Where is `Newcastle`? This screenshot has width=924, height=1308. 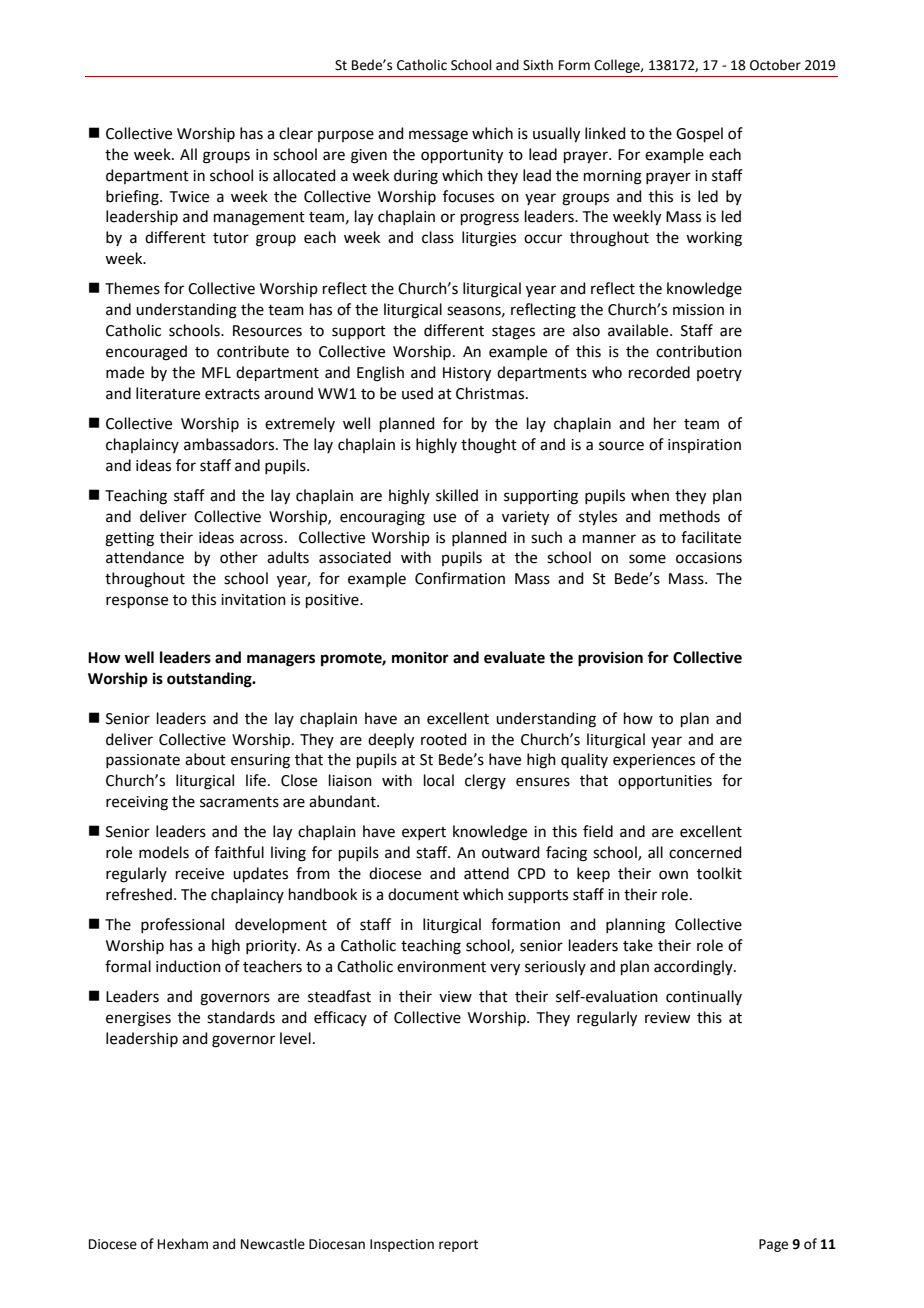 Newcastle is located at coordinates (273, 1244).
